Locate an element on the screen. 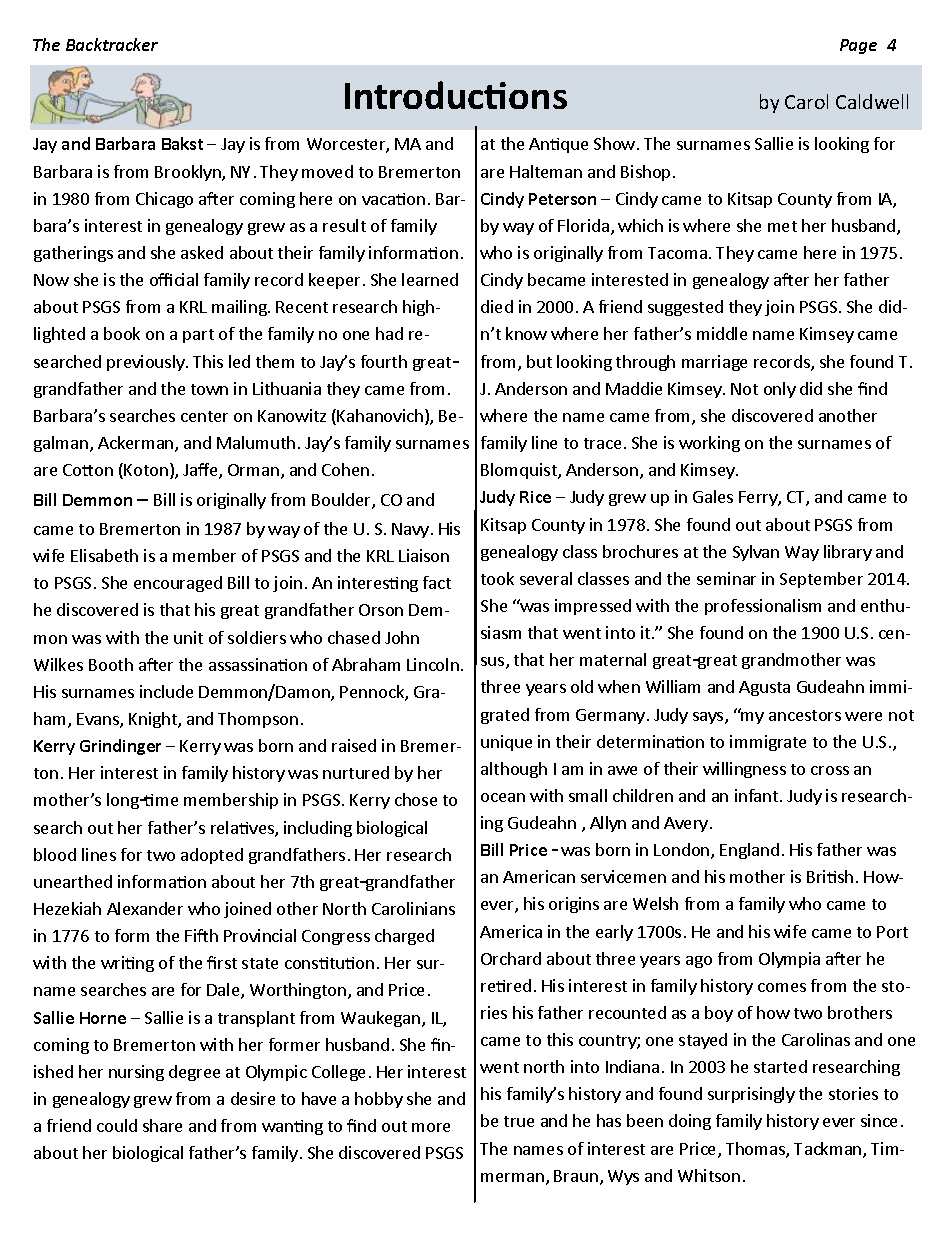 This screenshot has height=1233, width=952. share is located at coordinates (162, 1125).
